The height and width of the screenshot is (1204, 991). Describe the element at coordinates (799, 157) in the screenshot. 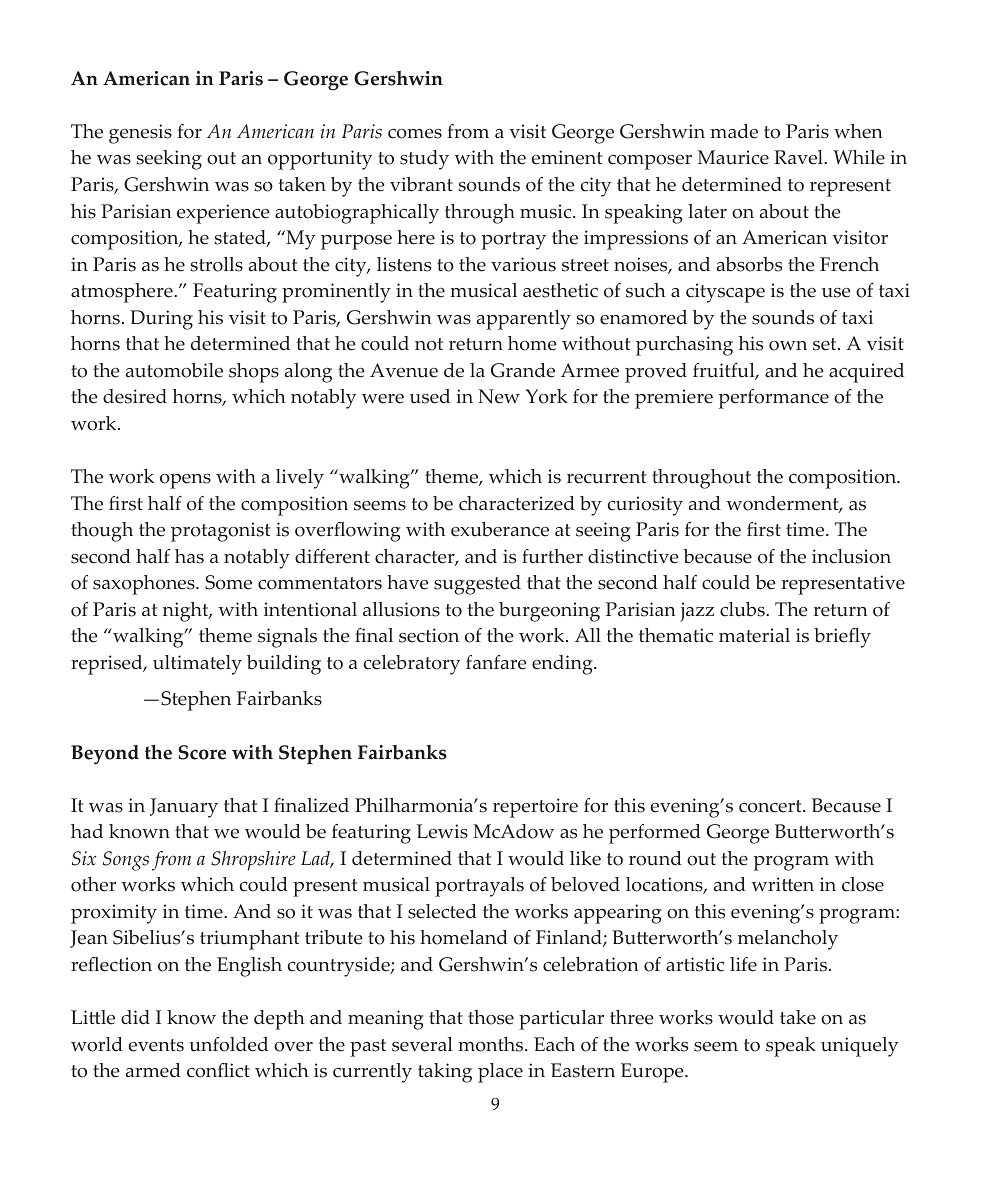

I see `Ravel` at that location.
